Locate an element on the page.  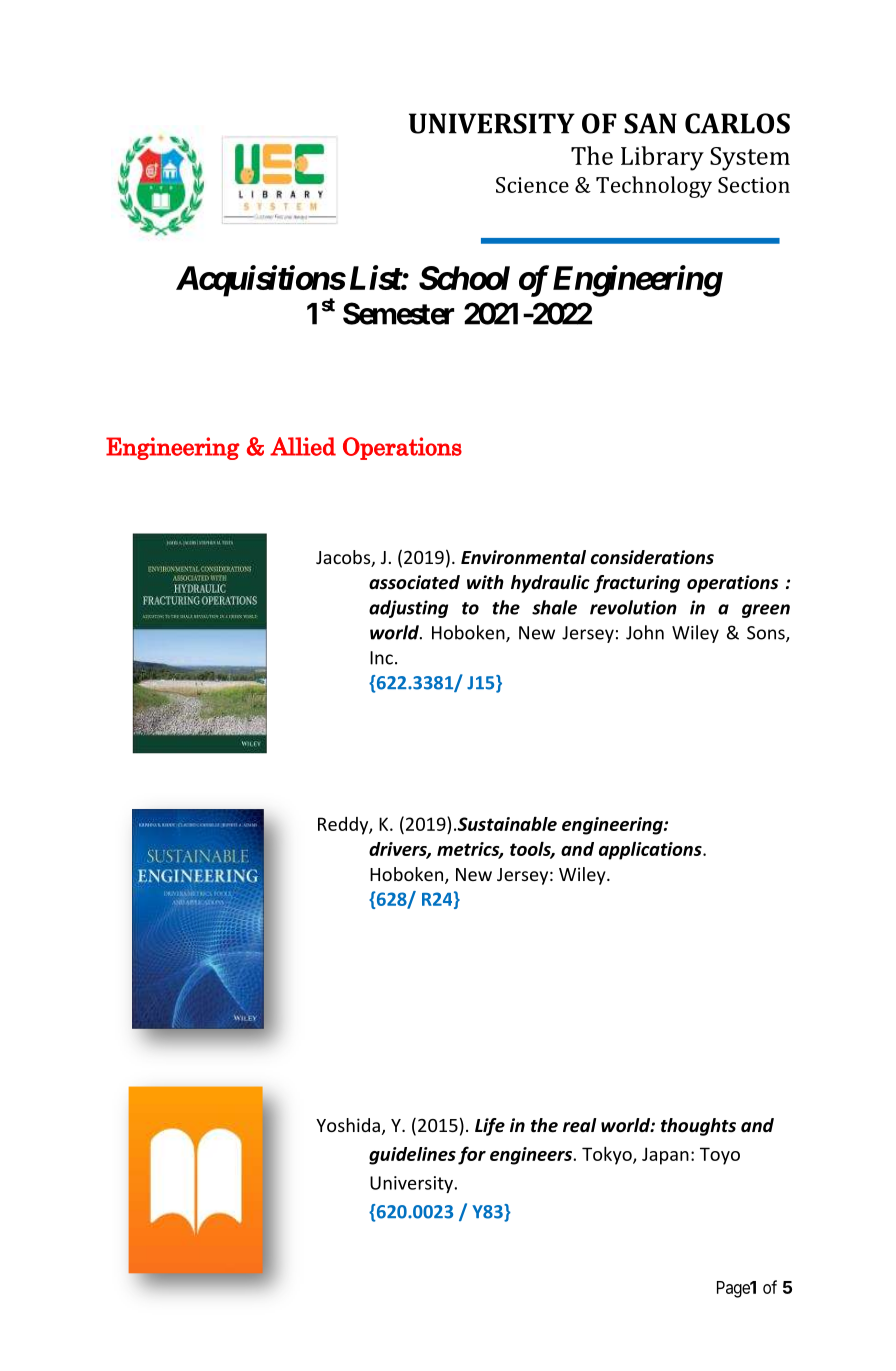
shale is located at coordinates (554, 607).
